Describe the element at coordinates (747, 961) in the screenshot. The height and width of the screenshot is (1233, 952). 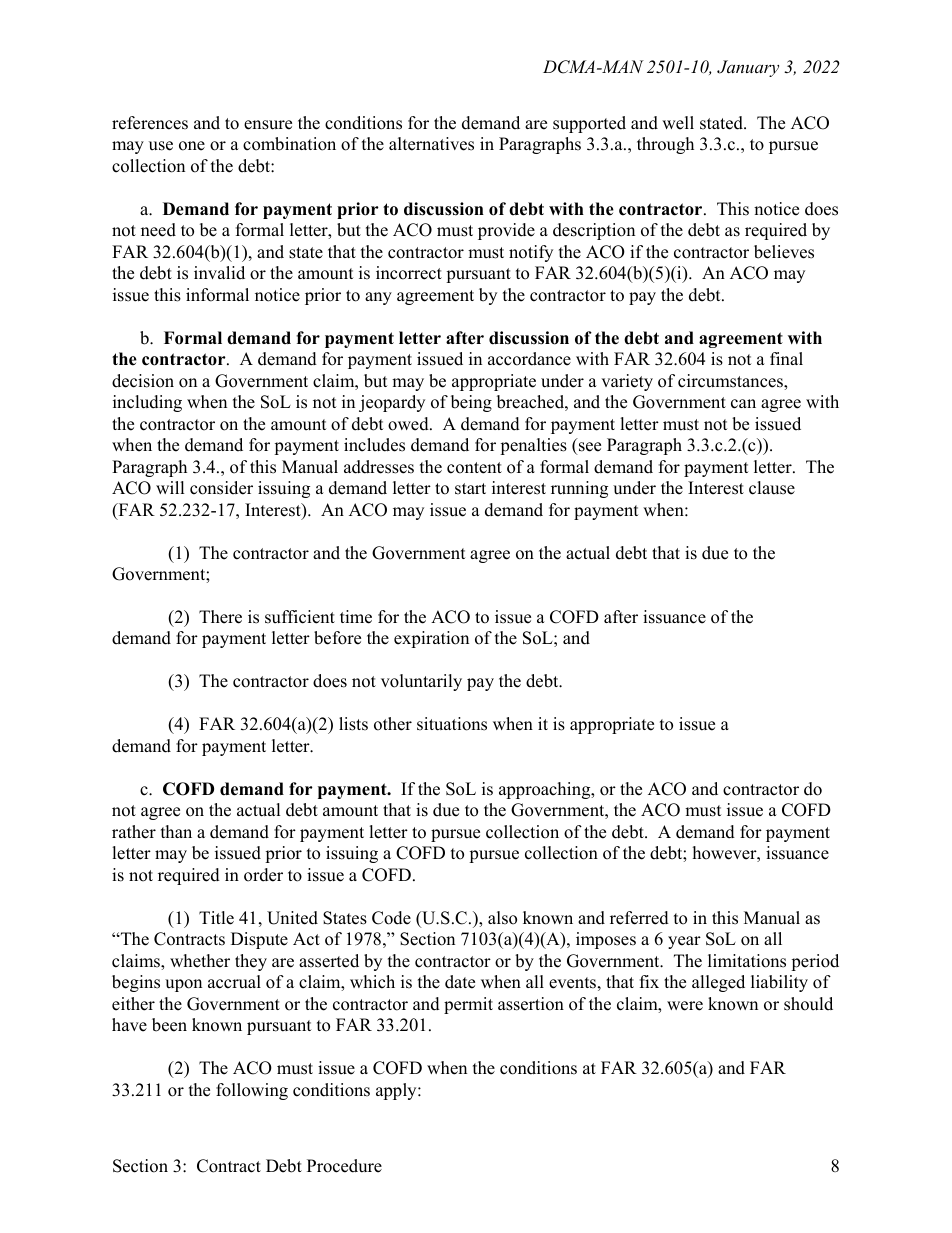
I see `limitations` at that location.
